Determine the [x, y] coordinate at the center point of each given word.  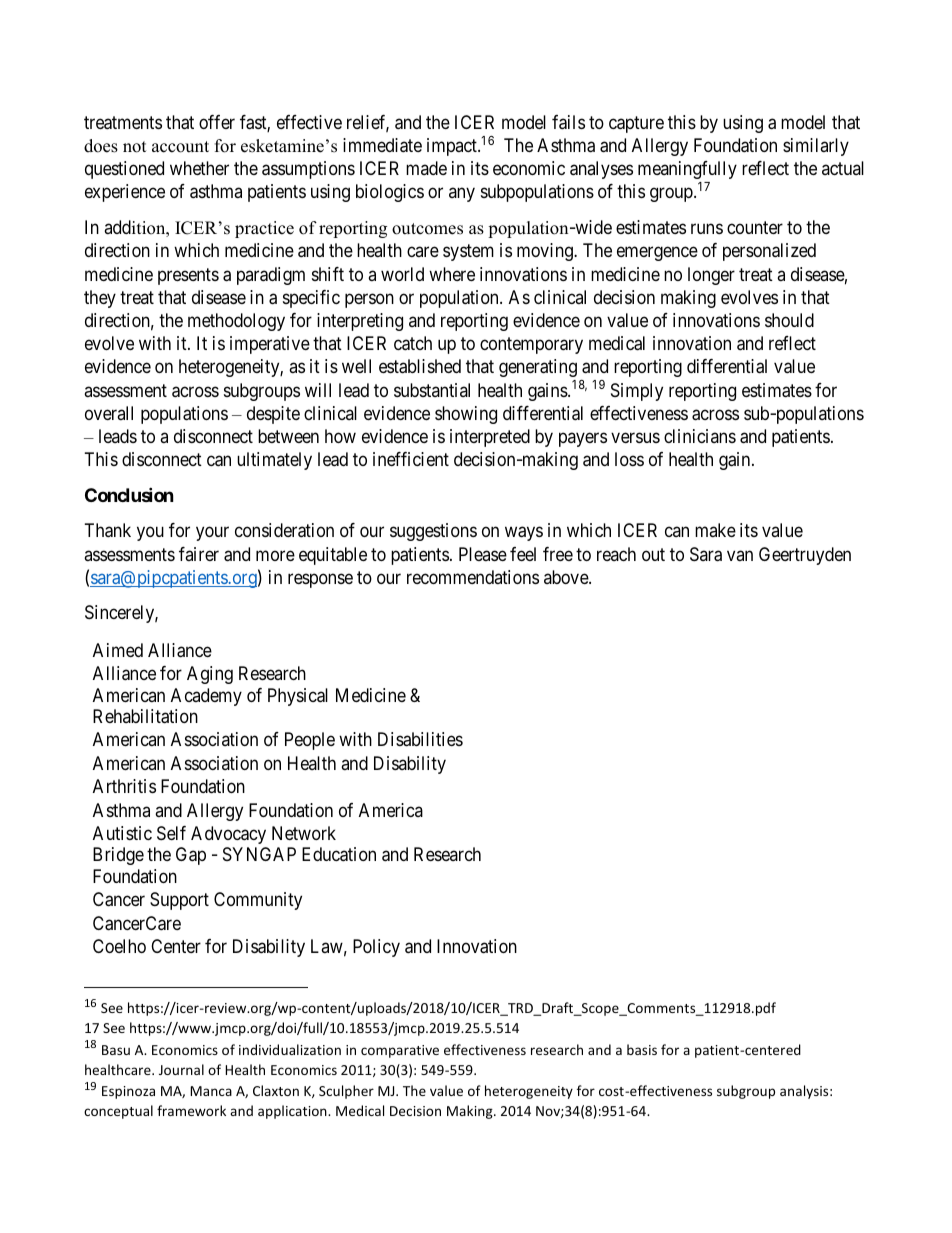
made [426, 168]
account [180, 147]
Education [339, 854]
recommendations [473, 577]
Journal [181, 1069]
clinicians [700, 436]
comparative [400, 1051]
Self [171, 833]
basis [642, 1049]
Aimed [118, 650]
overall [109, 413]
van [740, 555]
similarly [816, 147]
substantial [432, 390]
